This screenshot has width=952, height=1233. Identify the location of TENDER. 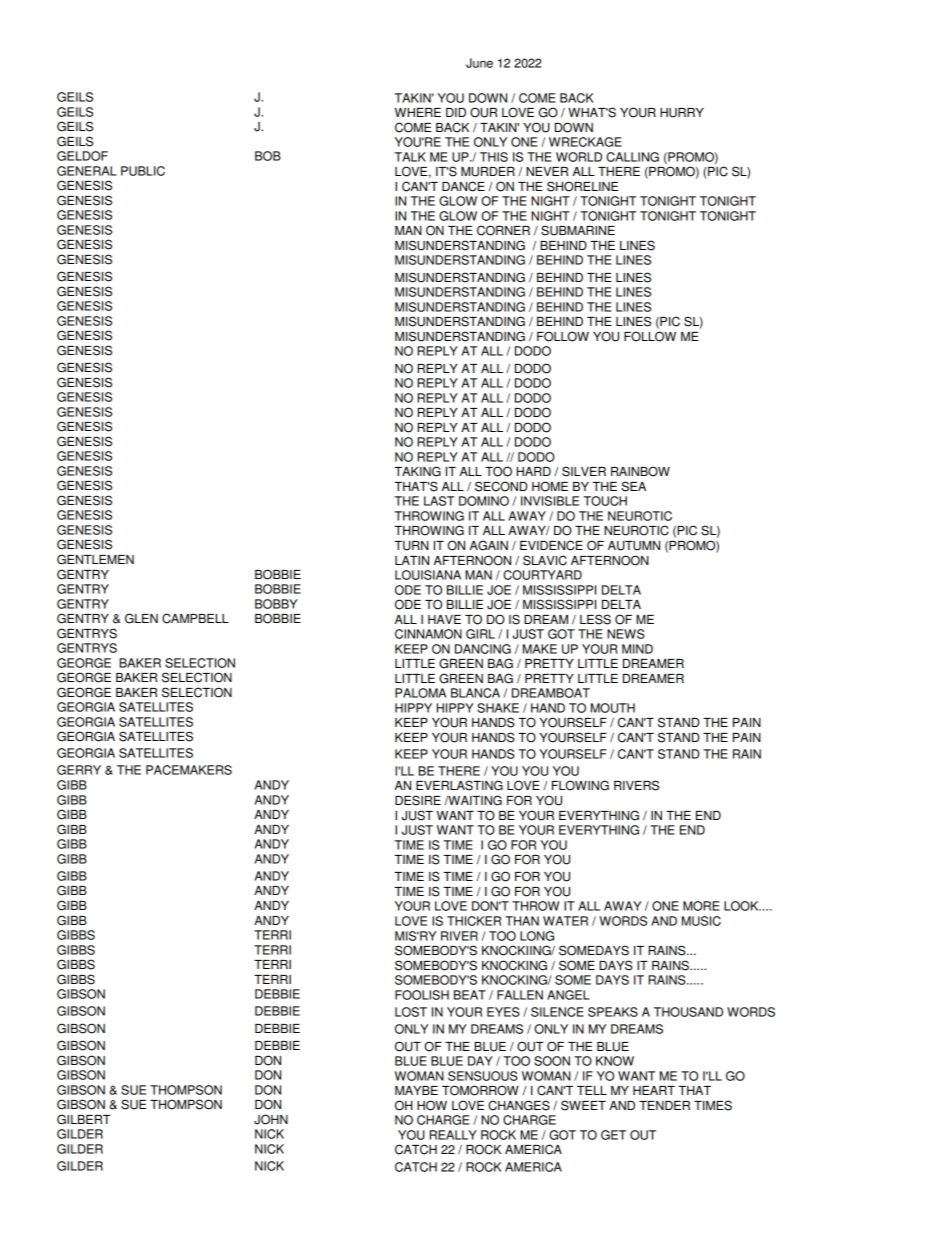
(664, 1105).
